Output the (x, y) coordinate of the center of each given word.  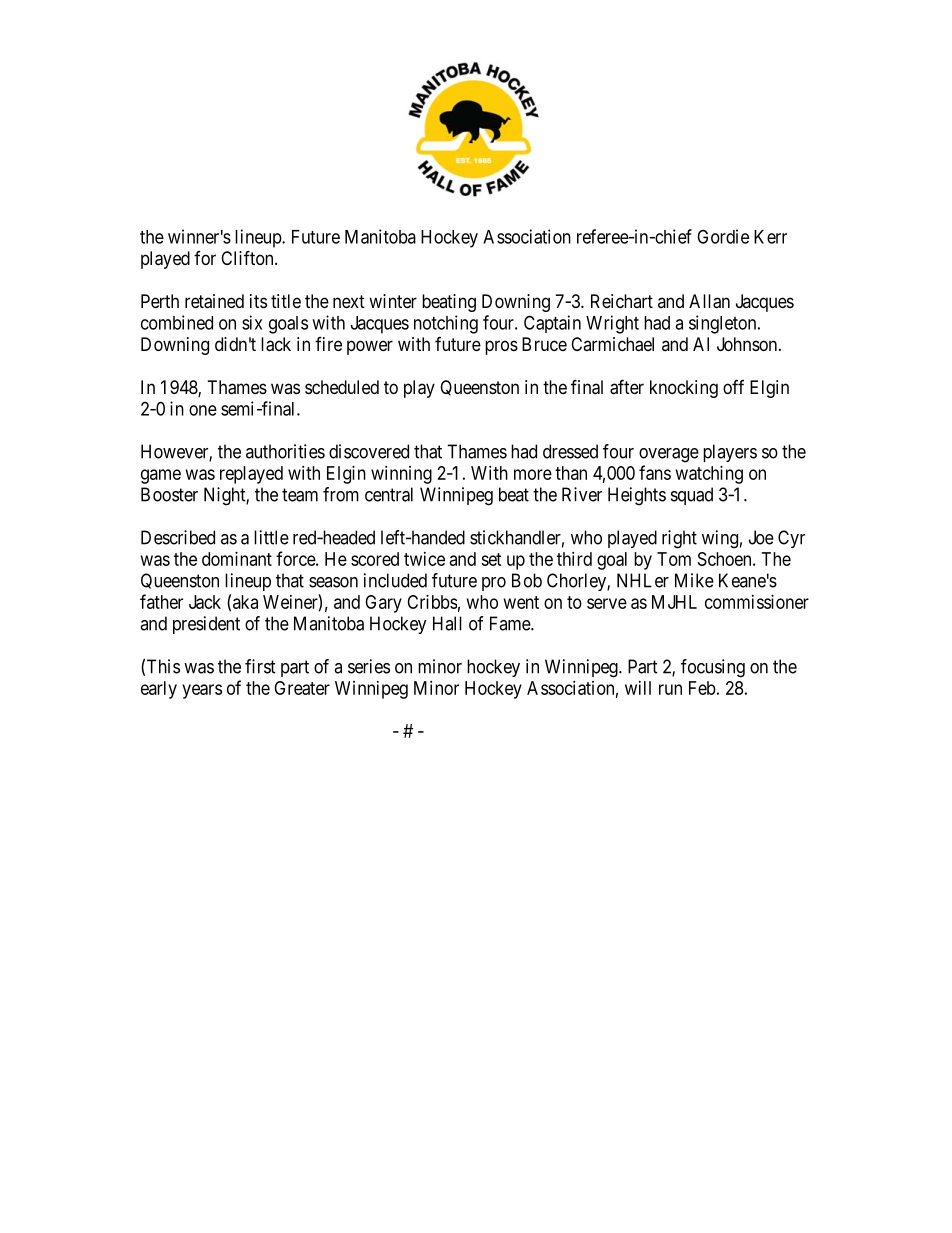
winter (393, 301)
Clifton (248, 257)
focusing (713, 668)
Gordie (723, 236)
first (260, 666)
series (369, 666)
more (533, 474)
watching (709, 475)
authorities (285, 451)
